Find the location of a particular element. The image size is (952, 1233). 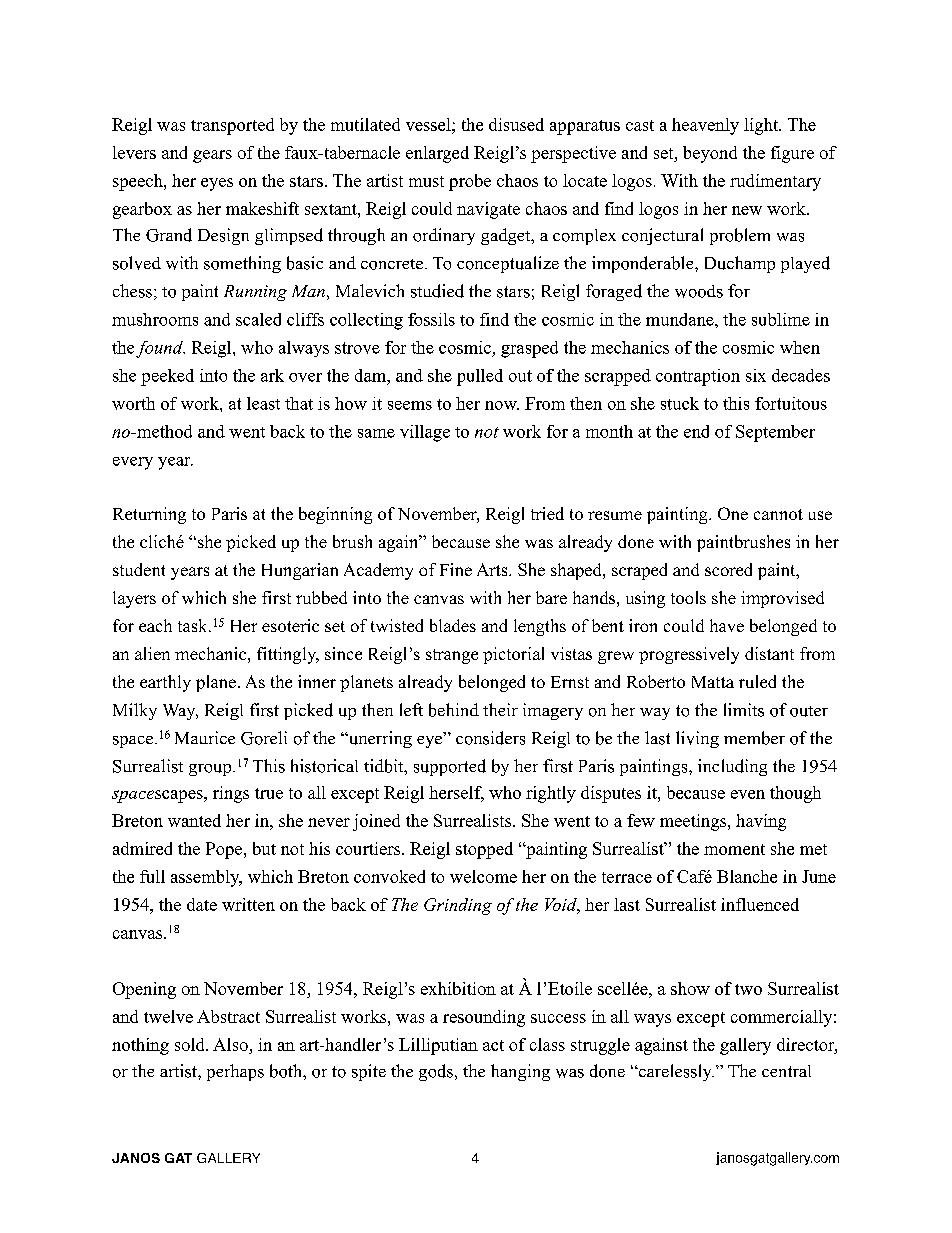

gears is located at coordinates (212, 156).
